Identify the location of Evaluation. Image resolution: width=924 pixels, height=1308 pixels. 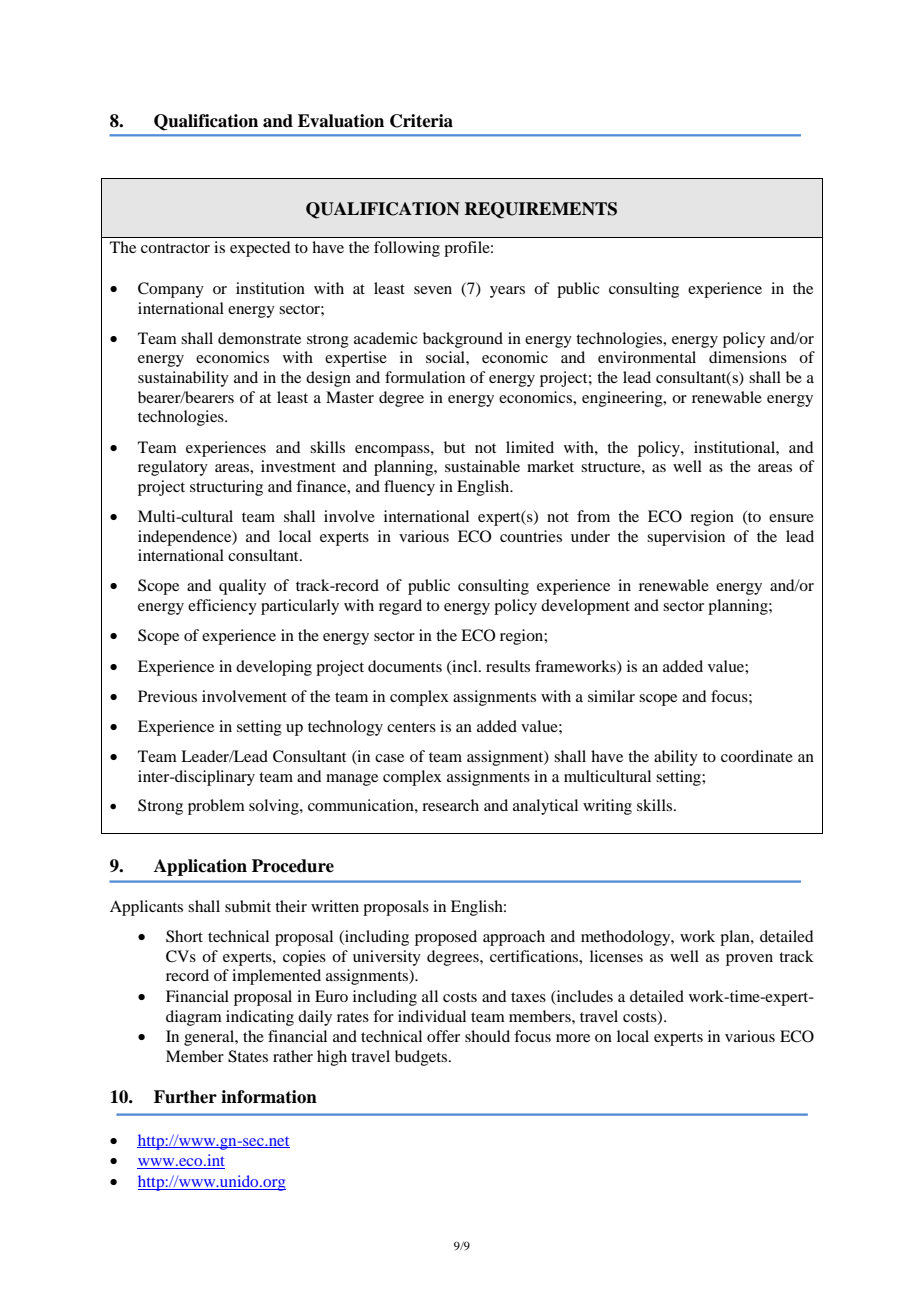
(341, 121).
